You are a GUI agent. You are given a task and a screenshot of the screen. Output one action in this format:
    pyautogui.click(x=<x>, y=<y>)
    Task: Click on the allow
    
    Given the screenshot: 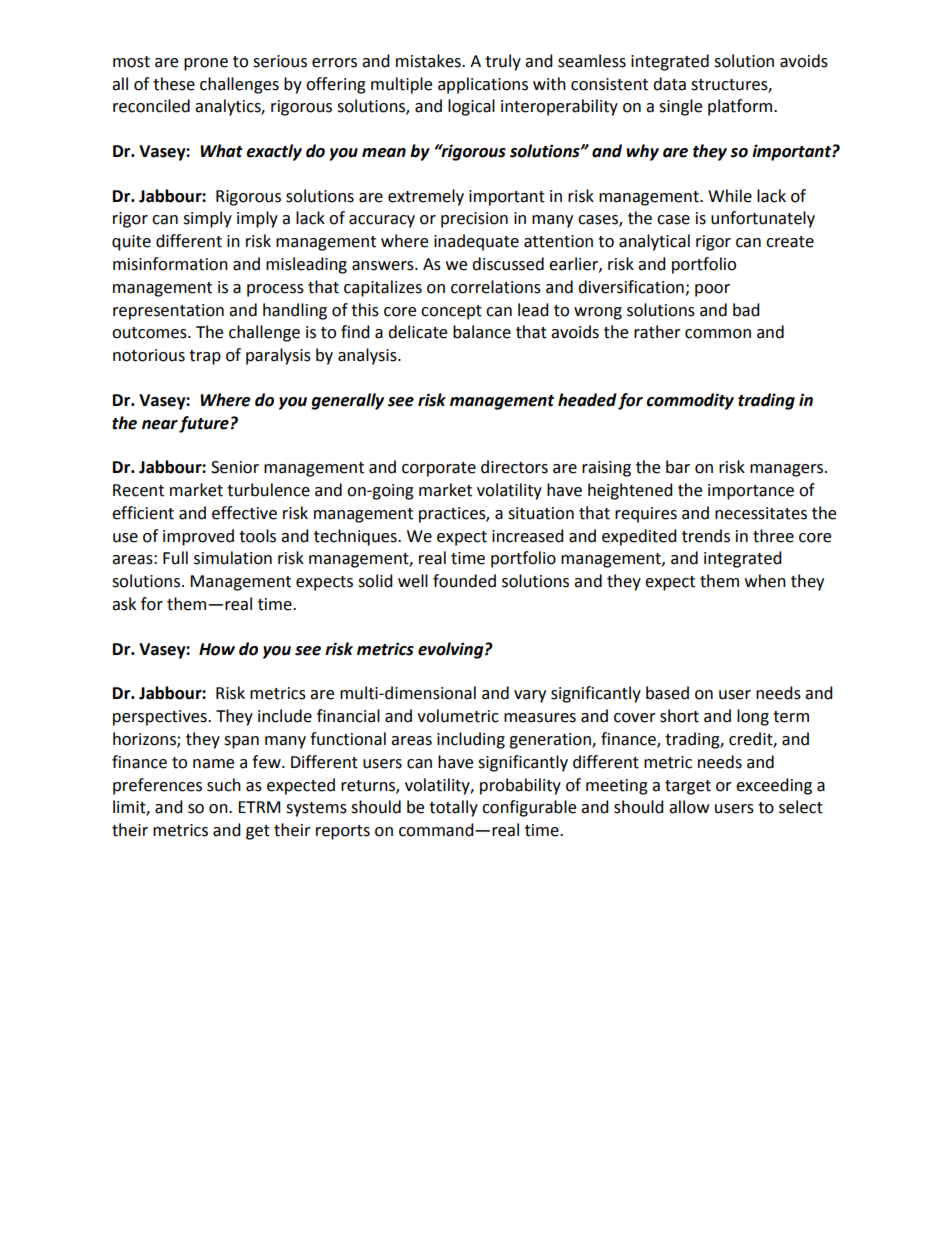 What is the action you would take?
    pyautogui.click(x=689, y=807)
